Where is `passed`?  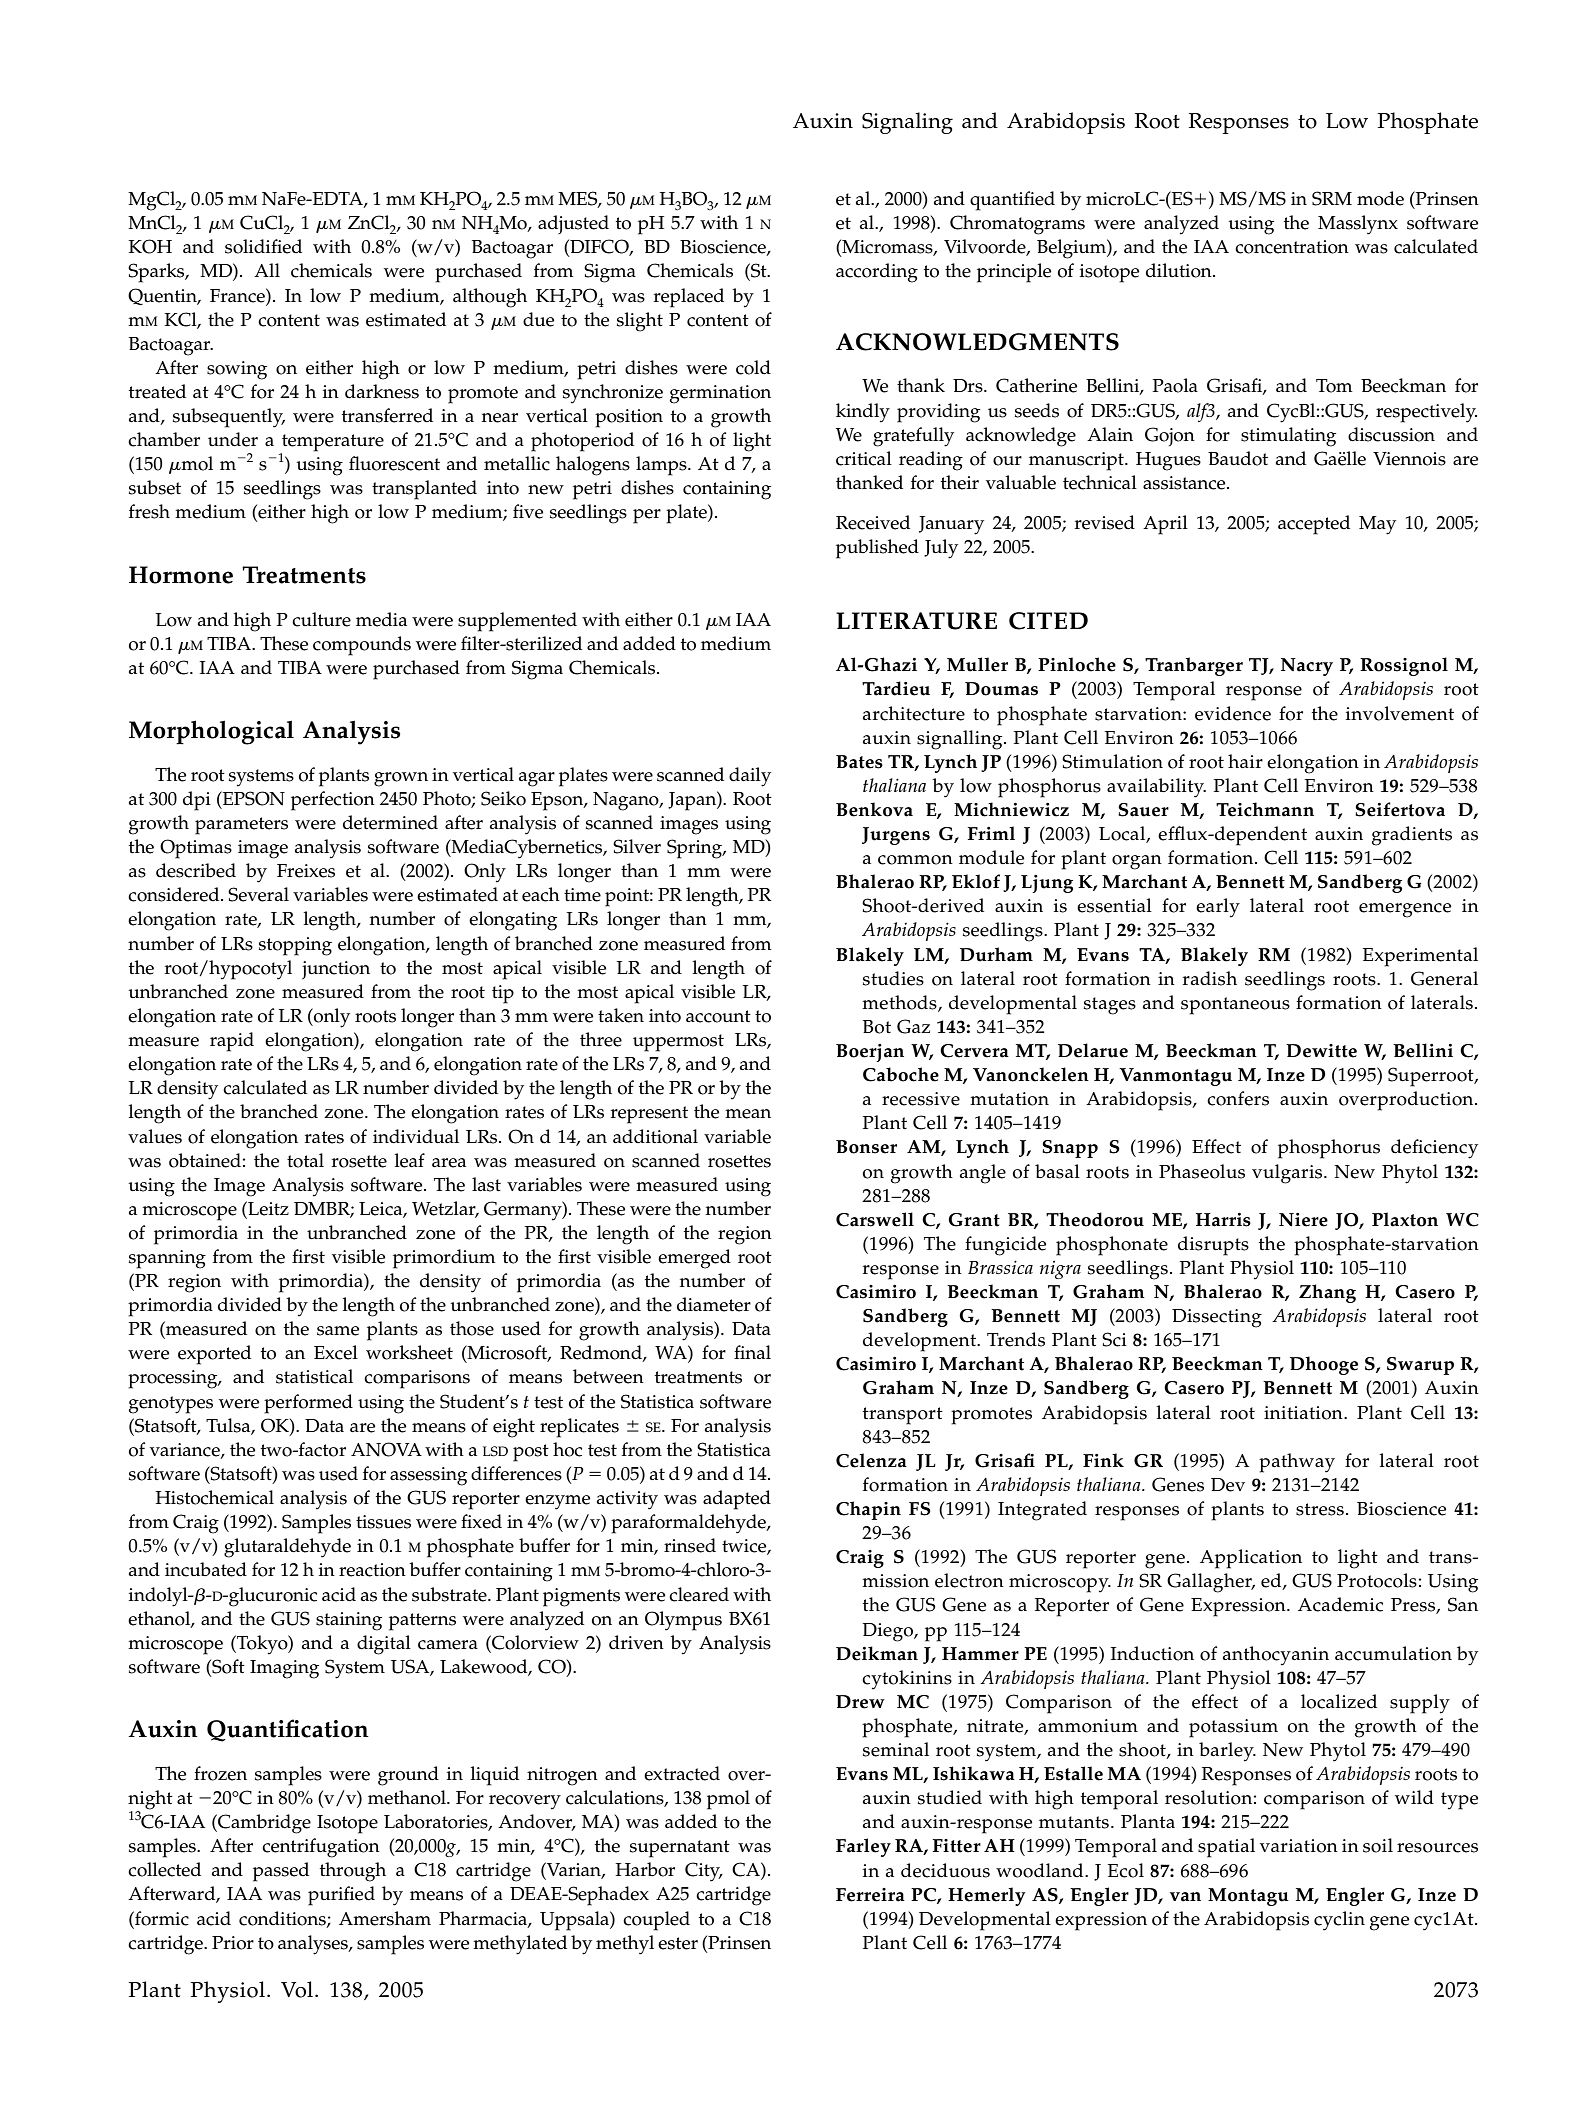
passed is located at coordinates (281, 1872).
